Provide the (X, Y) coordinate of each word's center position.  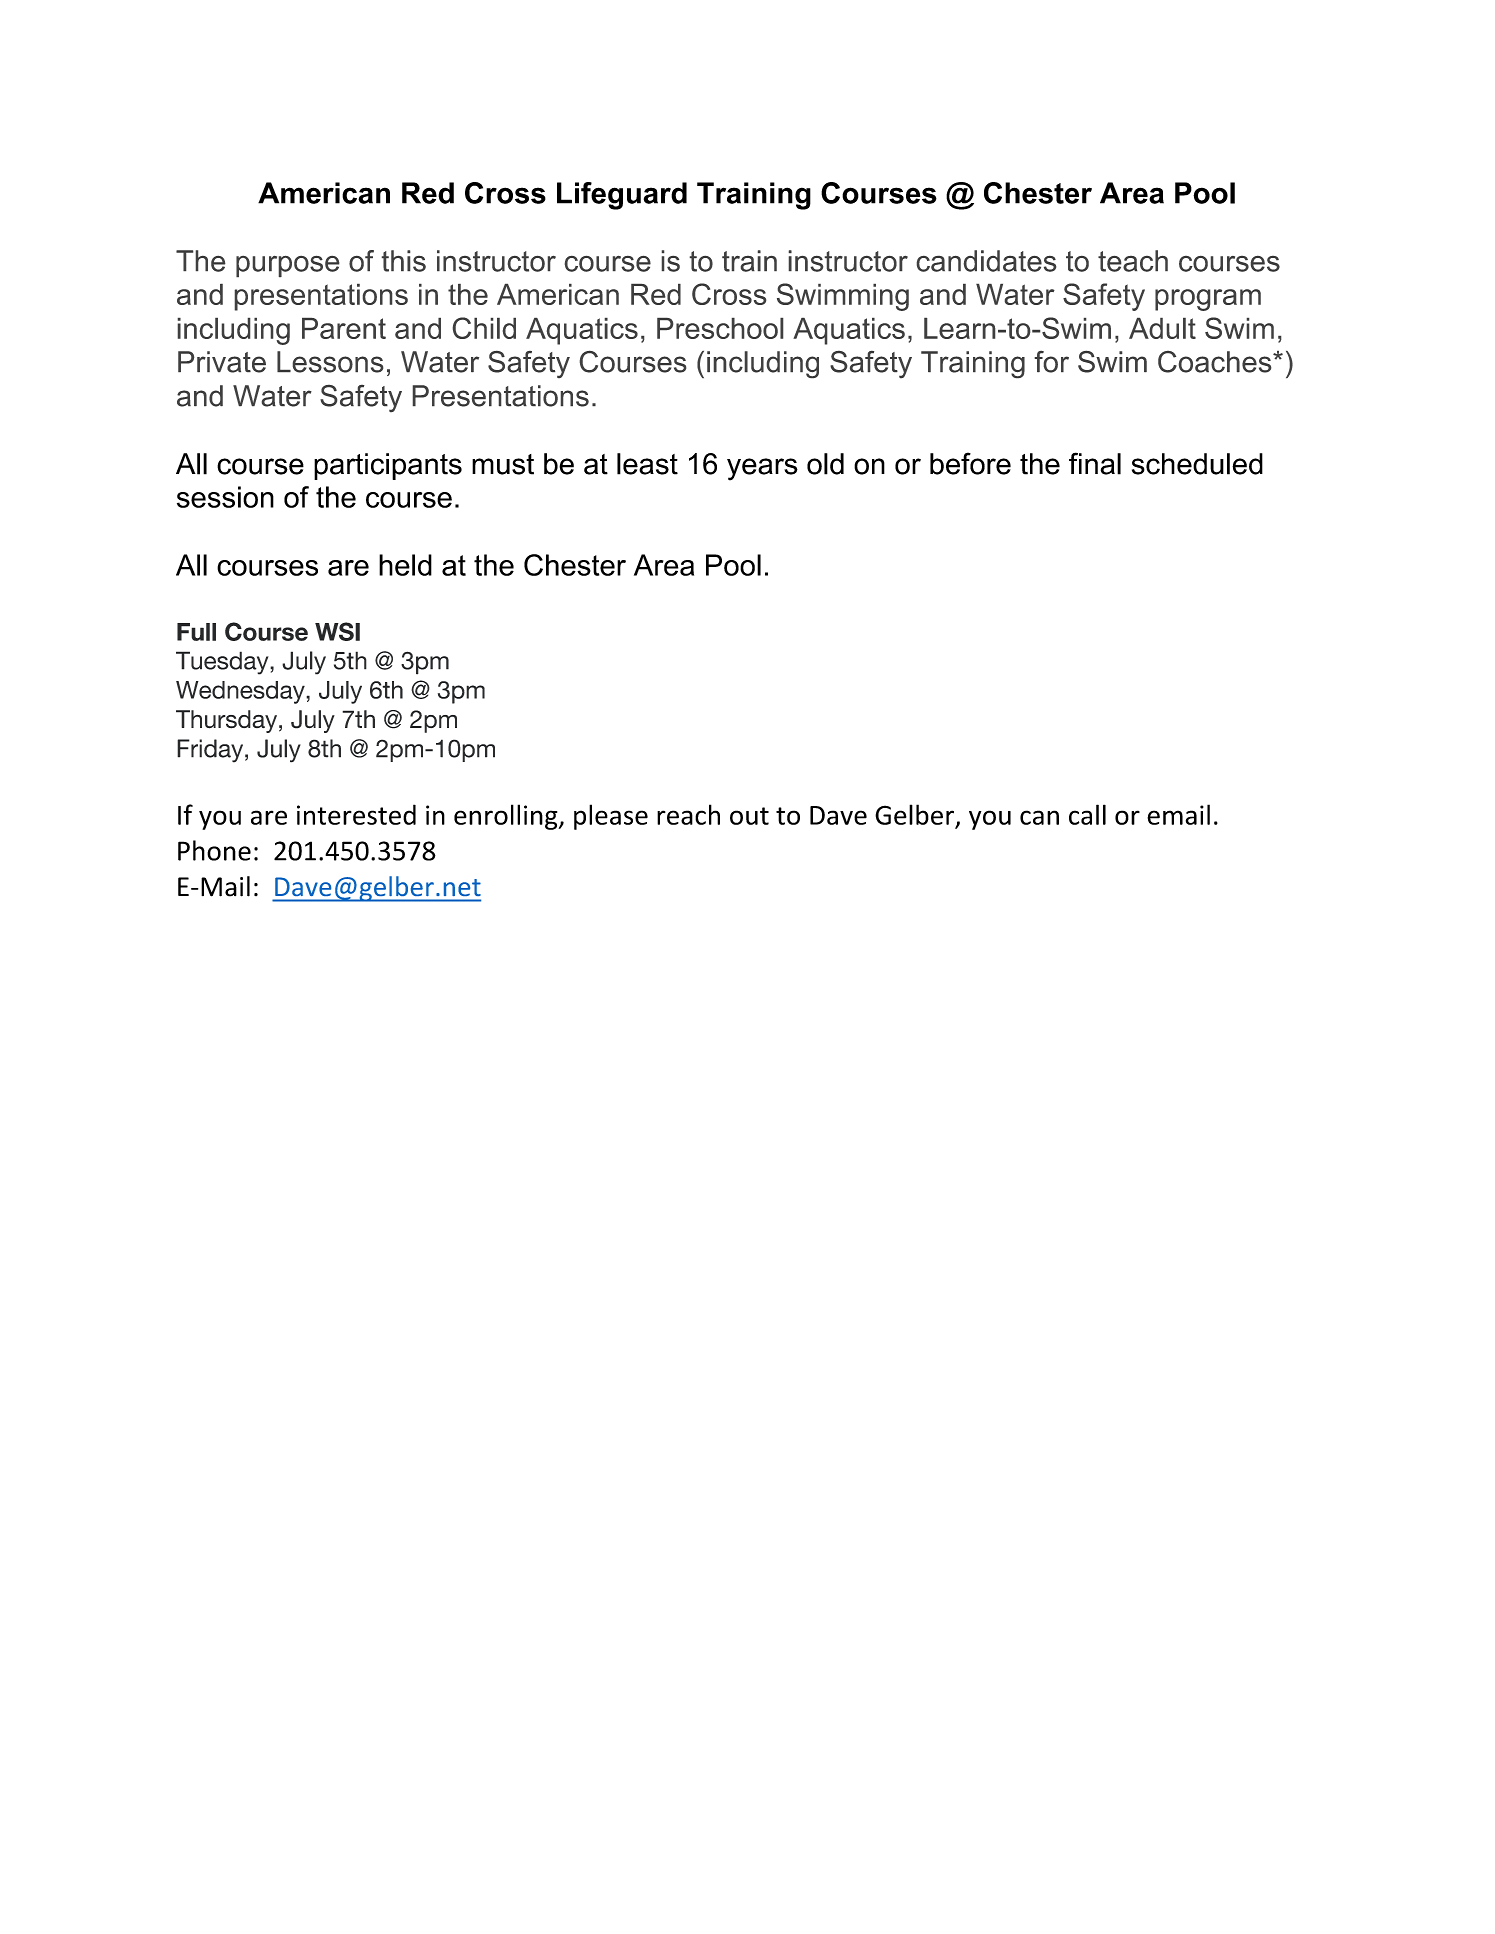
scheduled (1197, 464)
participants (388, 466)
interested (356, 814)
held (405, 565)
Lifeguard (622, 196)
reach (688, 814)
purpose (287, 266)
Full (196, 632)
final (1095, 463)
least (647, 464)
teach (1133, 261)
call (1087, 814)
